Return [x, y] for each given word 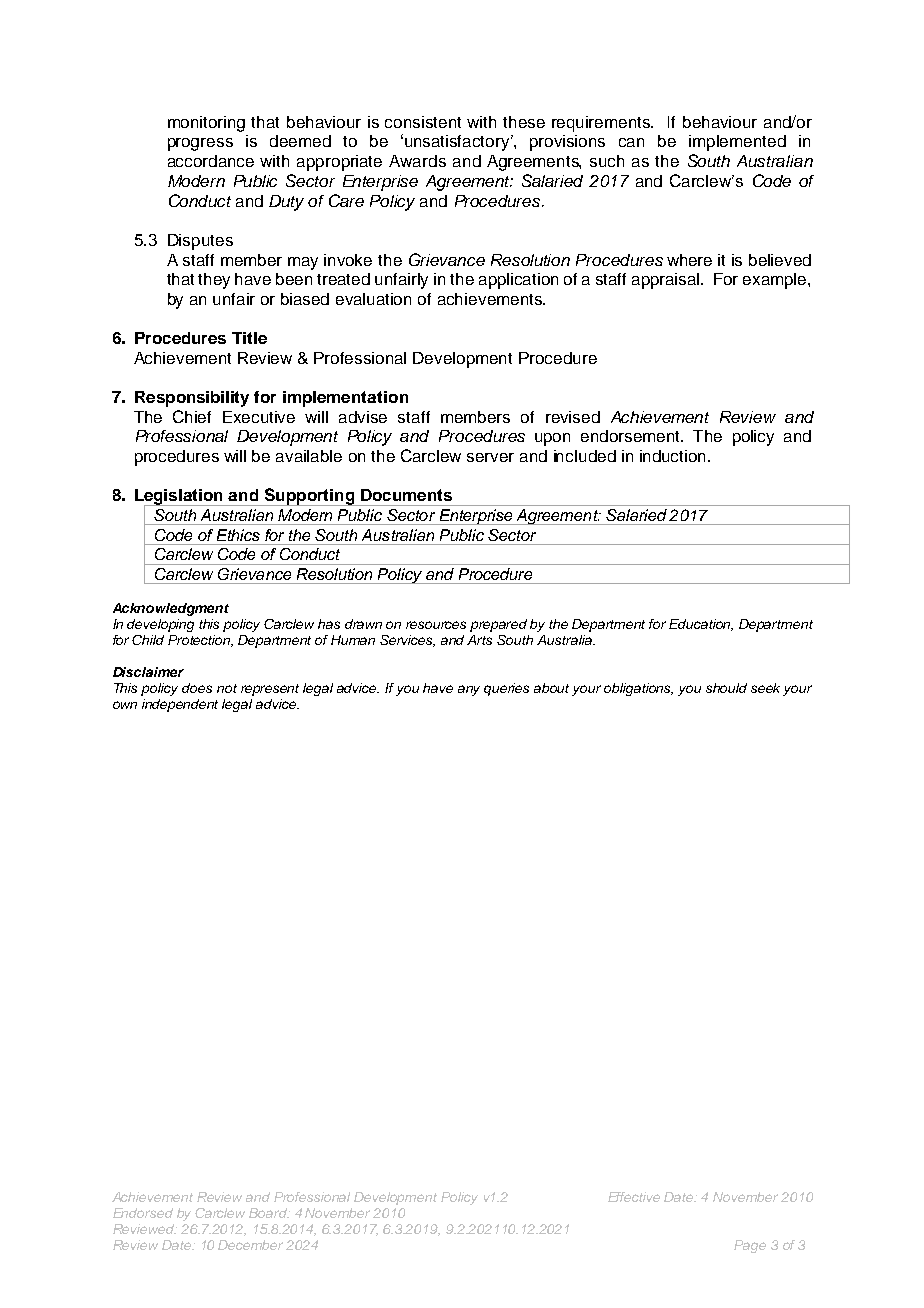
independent [180, 705]
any [469, 690]
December [250, 1245]
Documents [406, 495]
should [726, 688]
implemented [737, 143]
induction [674, 456]
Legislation [180, 498]
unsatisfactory [458, 143]
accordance [211, 161]
